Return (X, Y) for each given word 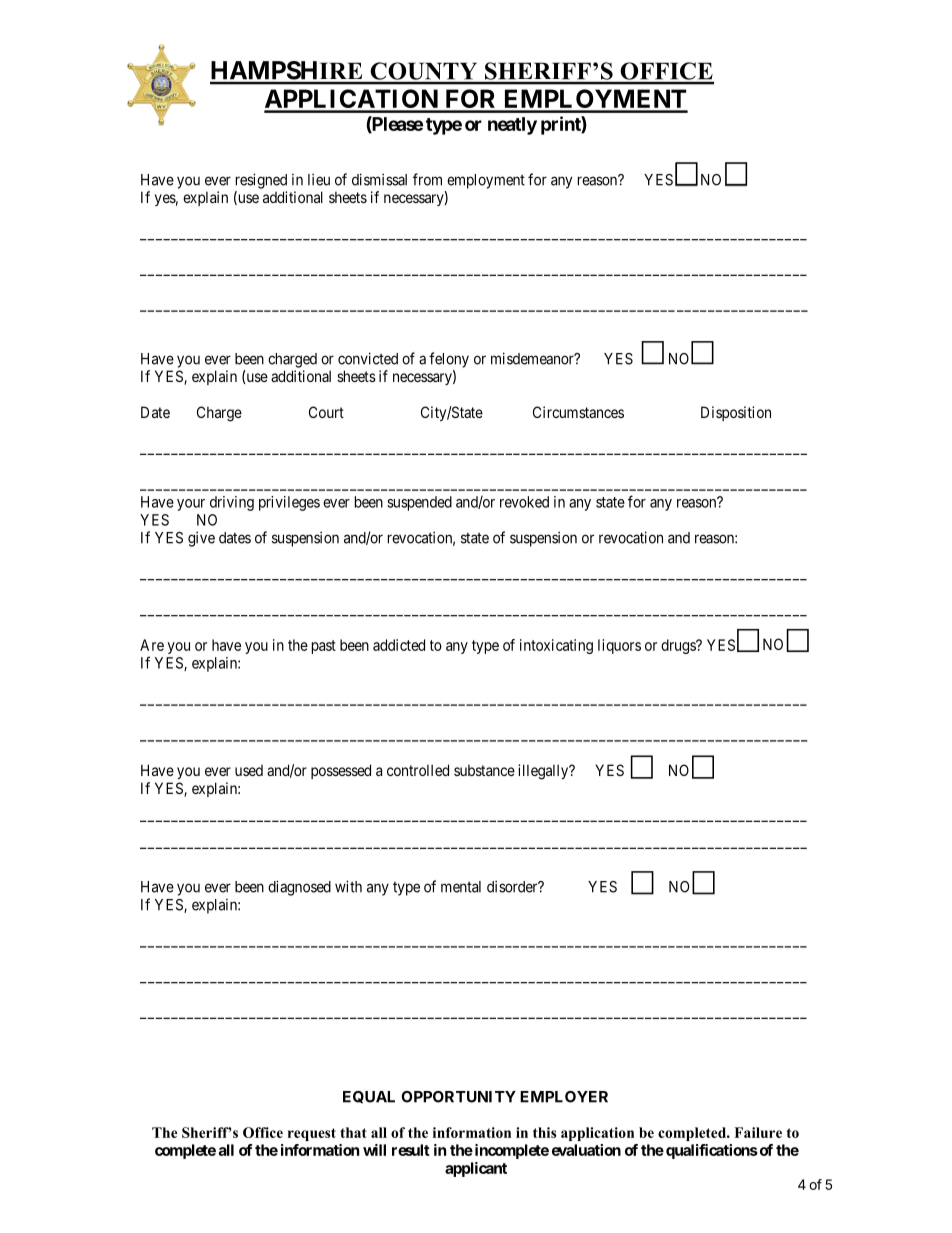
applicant (476, 1169)
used (249, 770)
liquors (619, 646)
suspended (419, 503)
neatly (512, 126)
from (427, 179)
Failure (758, 1132)
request (312, 1134)
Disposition (736, 413)
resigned (261, 181)
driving (232, 503)
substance (484, 770)
